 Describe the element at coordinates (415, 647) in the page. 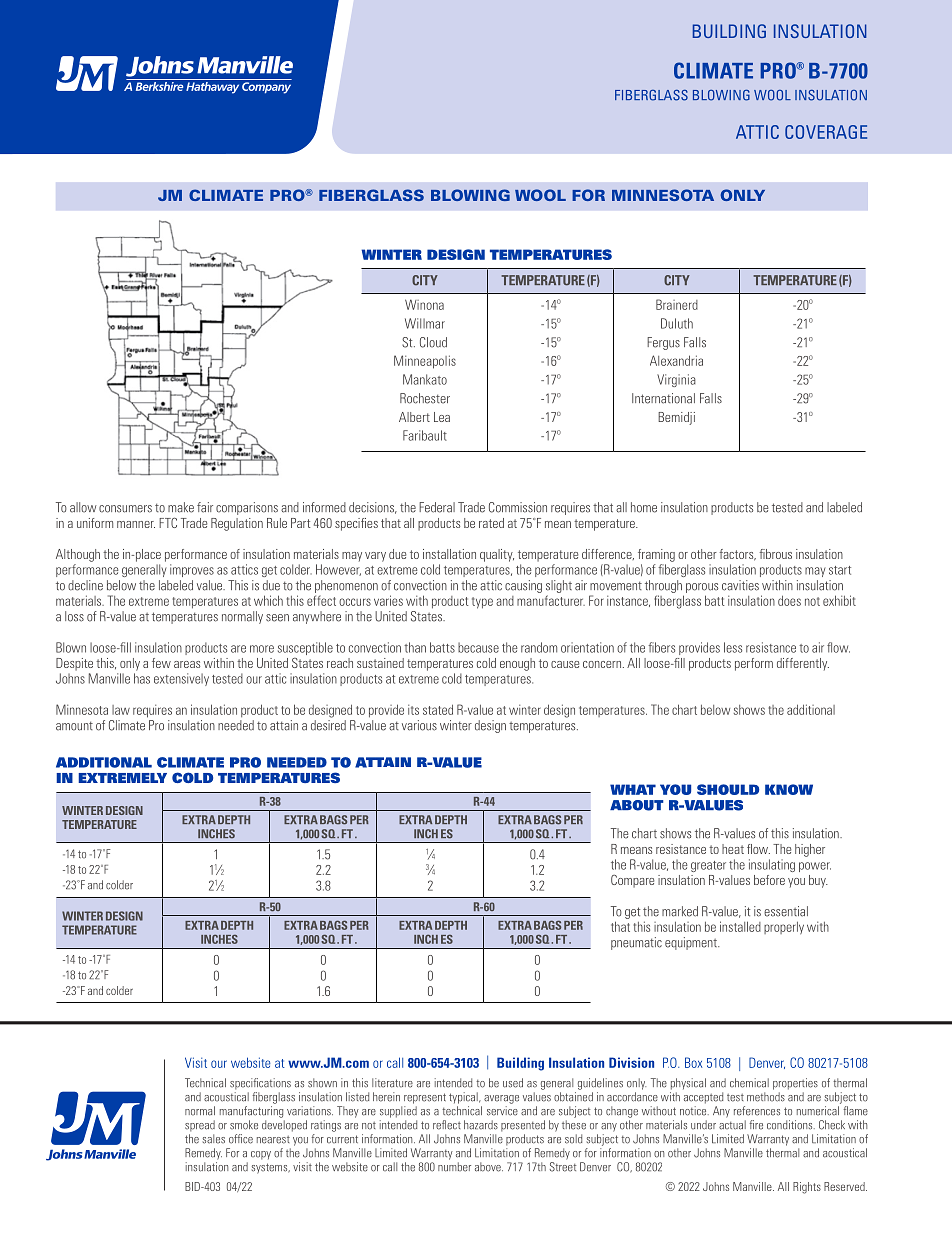

I see `than` at that location.
